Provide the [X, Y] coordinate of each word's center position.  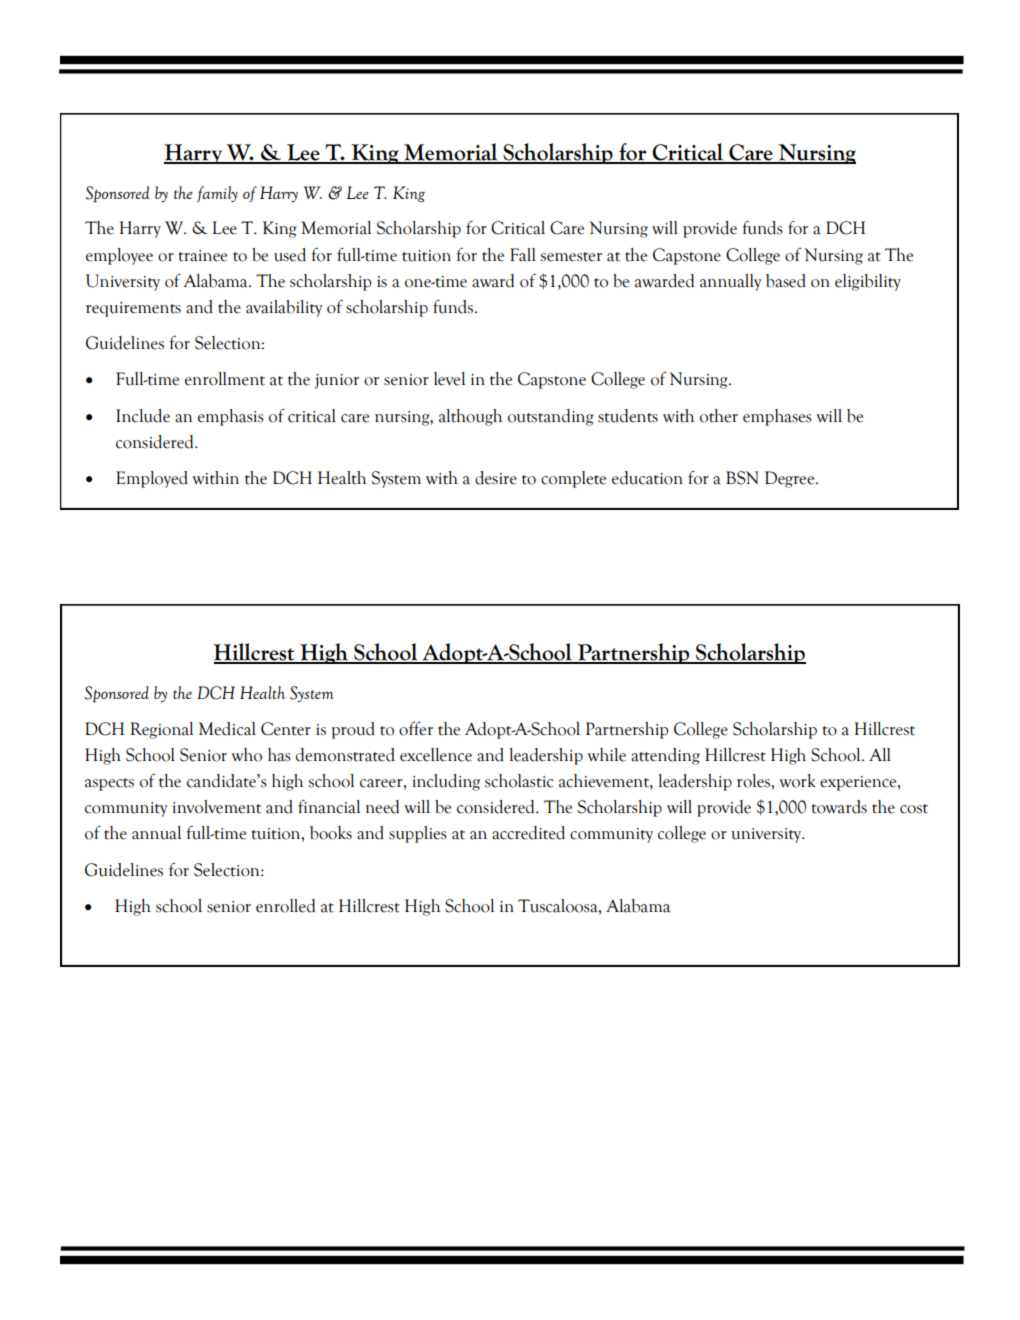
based [786, 281]
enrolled [285, 906]
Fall [523, 255]
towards [839, 807]
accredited [528, 833]
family [217, 194]
